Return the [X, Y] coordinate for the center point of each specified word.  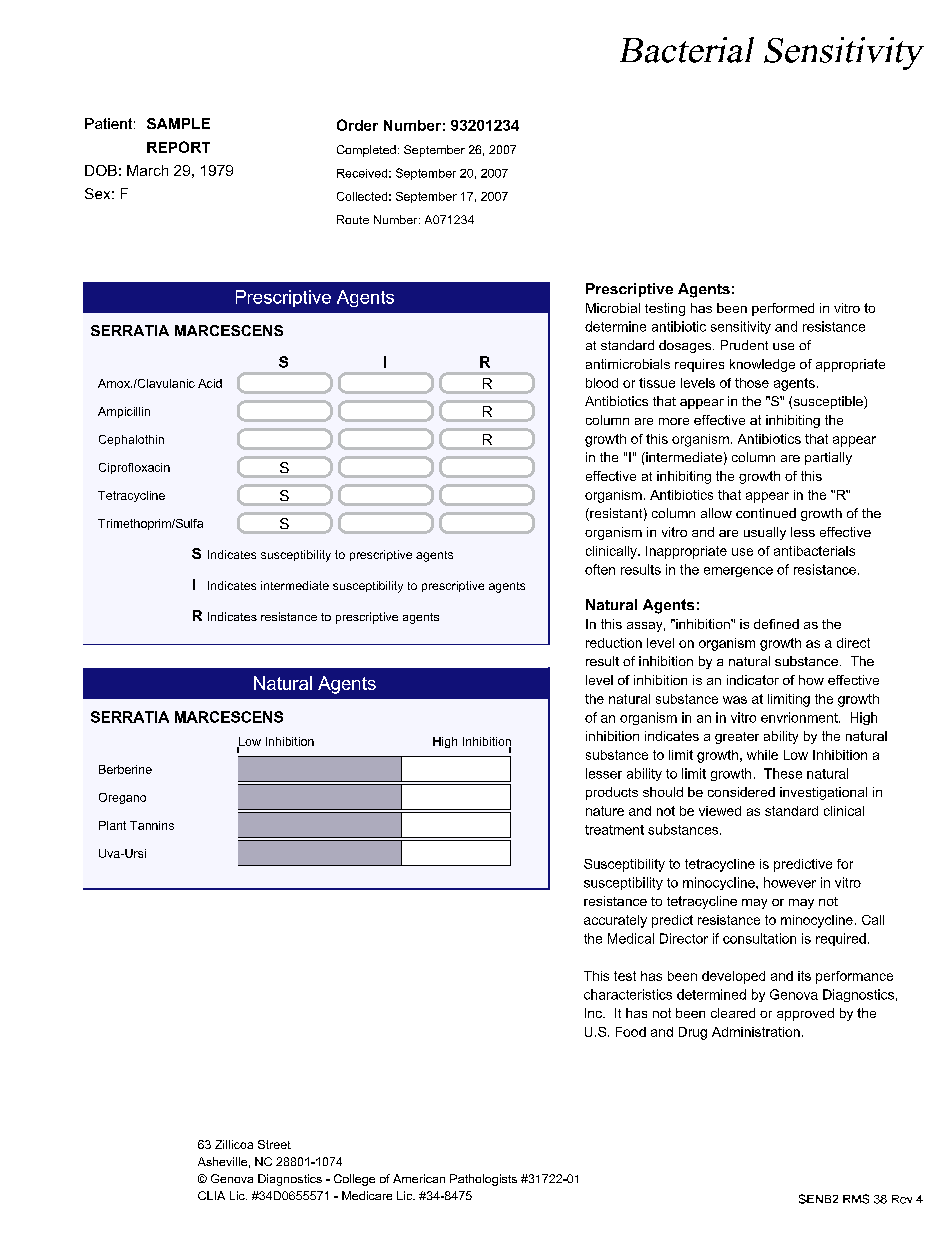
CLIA [211, 1195]
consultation [759, 938]
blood [602, 383]
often [600, 569]
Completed [366, 151]
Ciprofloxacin [134, 468]
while [762, 755]
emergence [738, 572]
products [612, 793]
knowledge [762, 365]
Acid [210, 383]
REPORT [178, 147]
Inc [594, 1013]
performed [783, 309]
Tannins [152, 825]
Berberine [125, 769]
